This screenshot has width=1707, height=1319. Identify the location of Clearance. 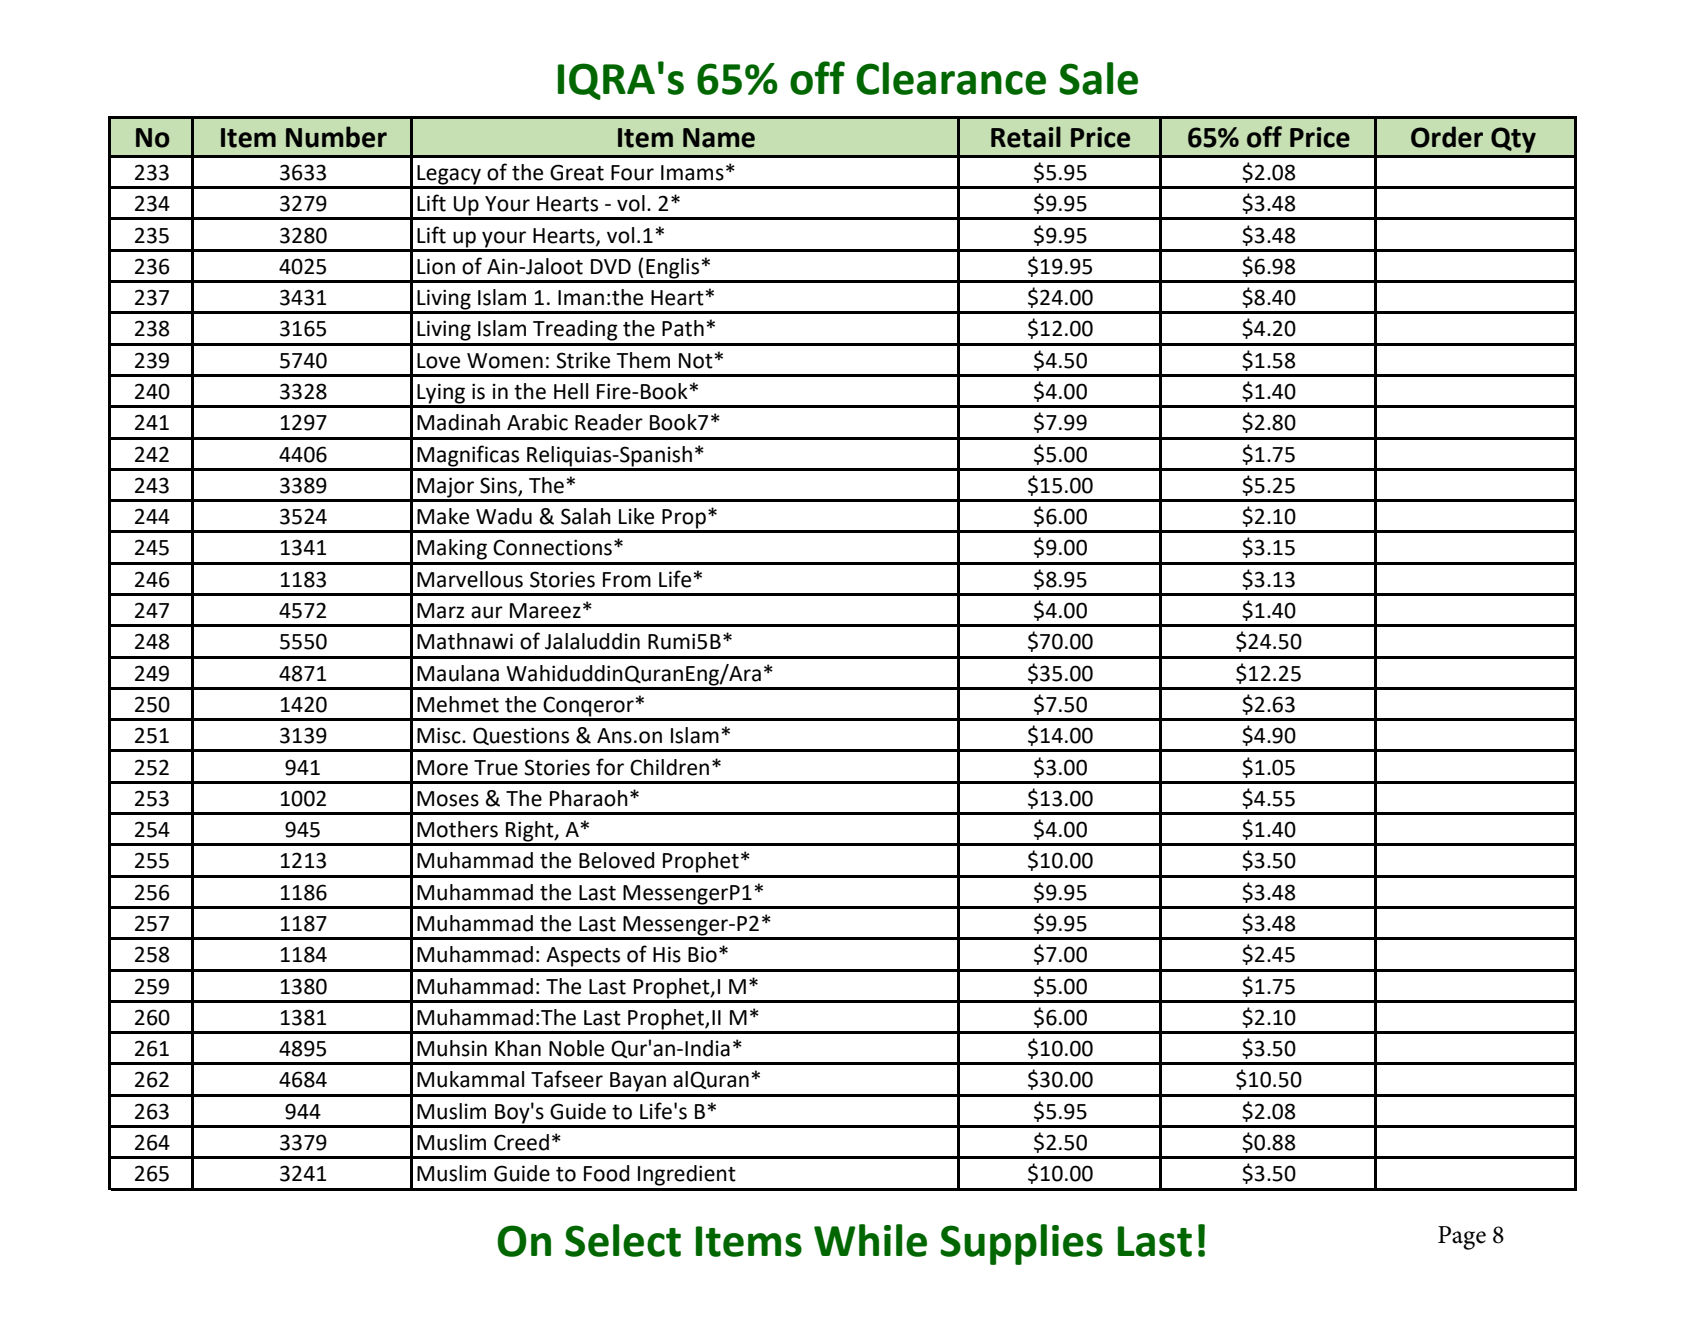
(951, 78).
